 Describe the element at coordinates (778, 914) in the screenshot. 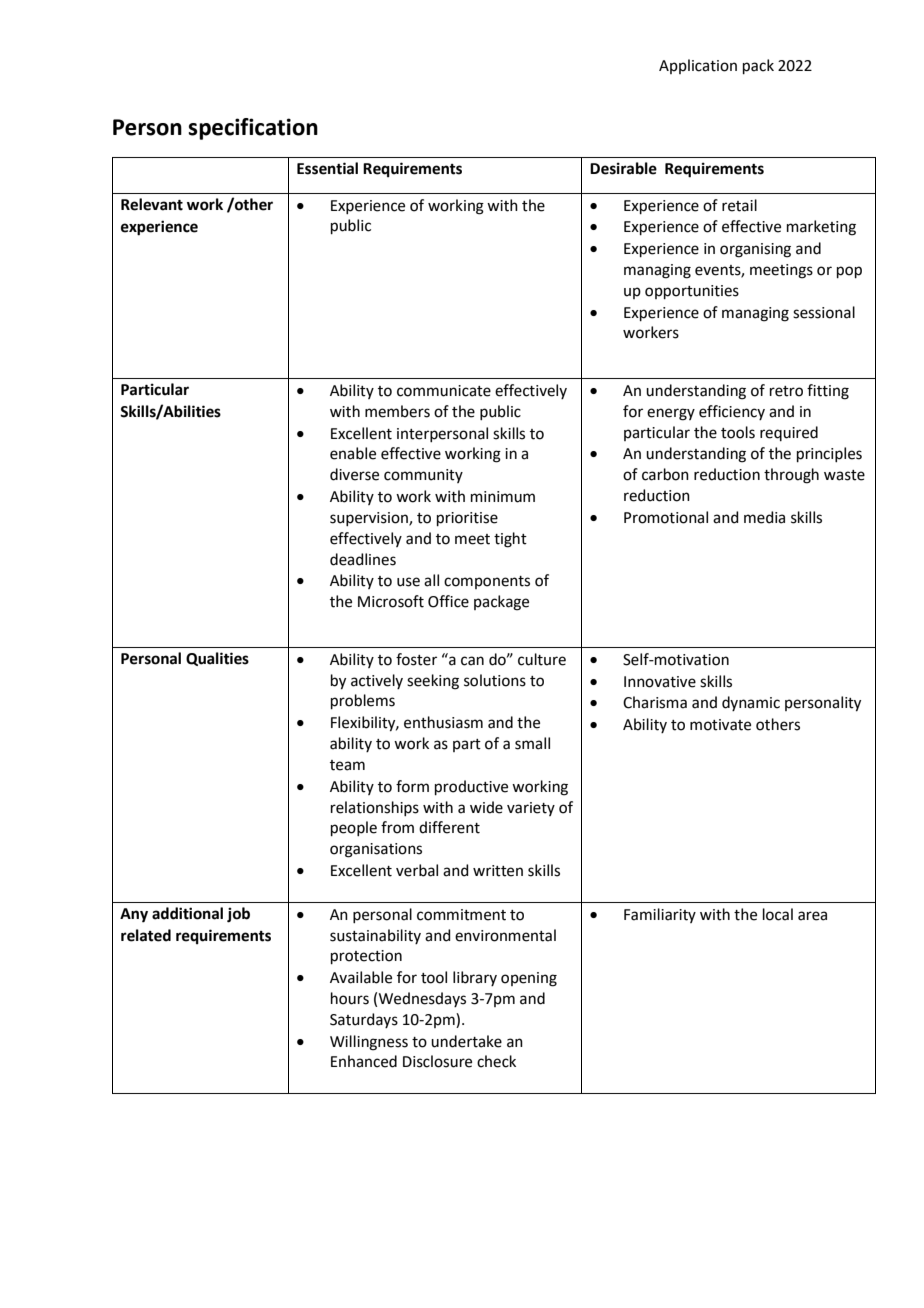

I see `local` at that location.
